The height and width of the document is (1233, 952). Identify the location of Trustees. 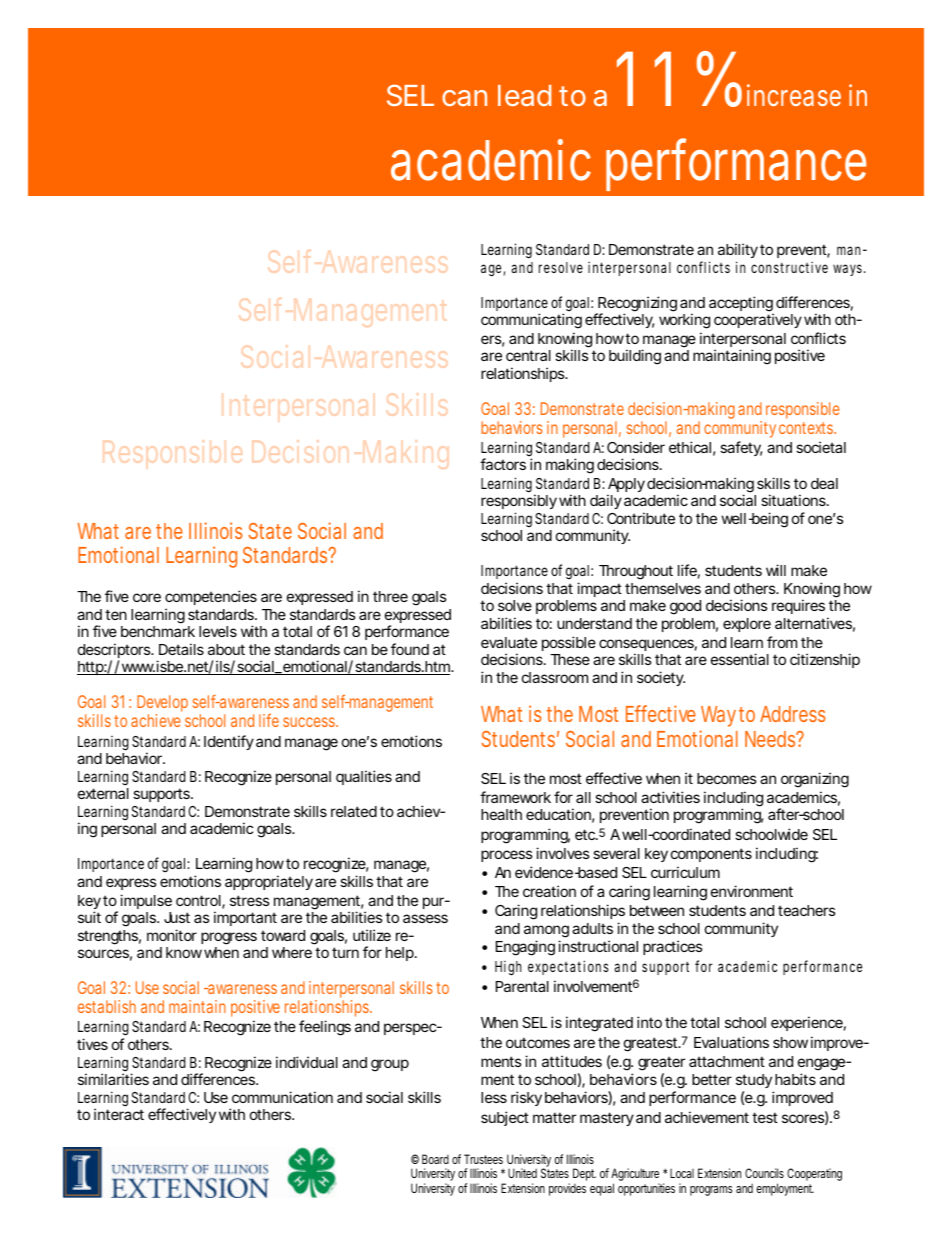
(483, 1159).
